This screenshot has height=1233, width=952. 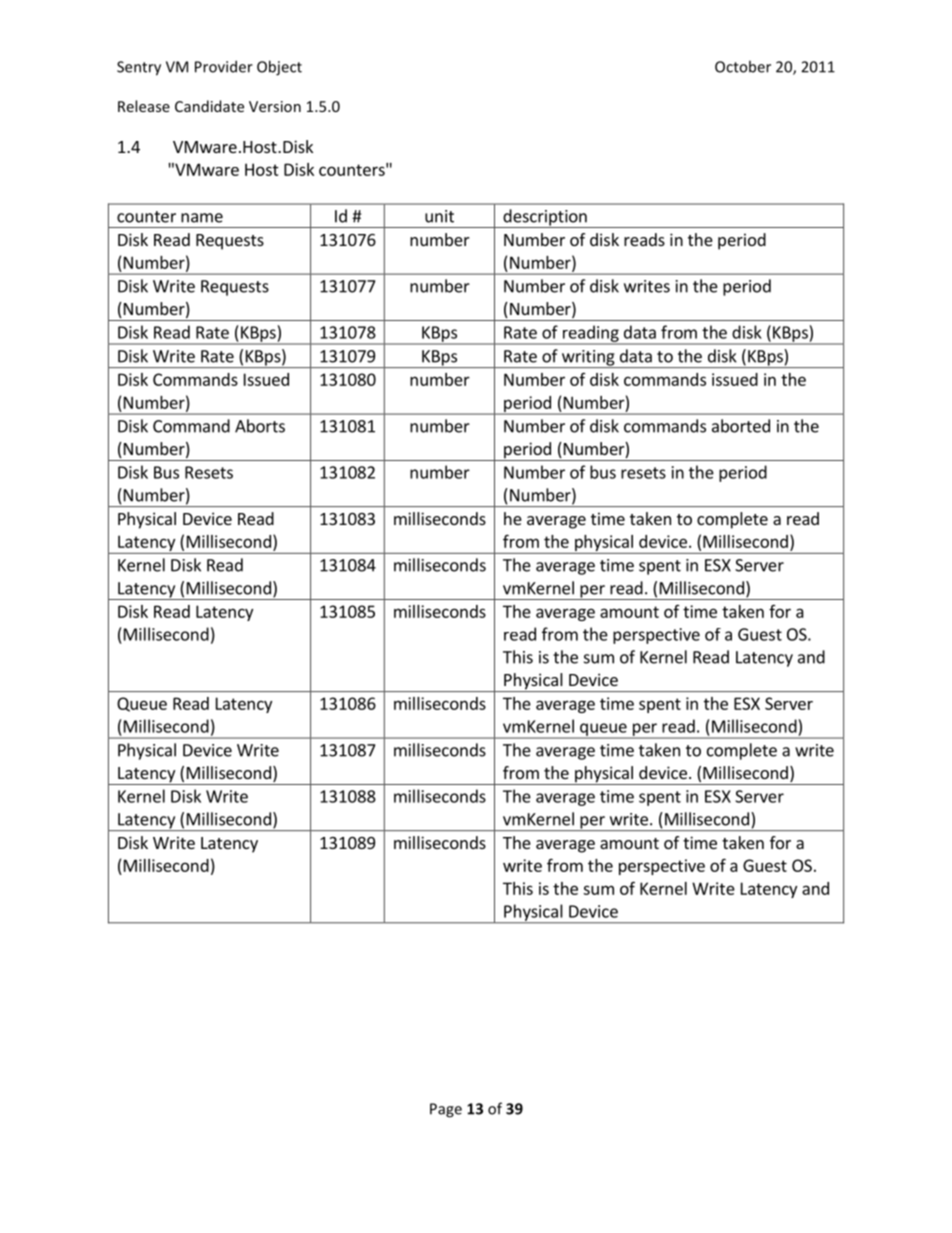 I want to click on description, so click(x=545, y=218).
